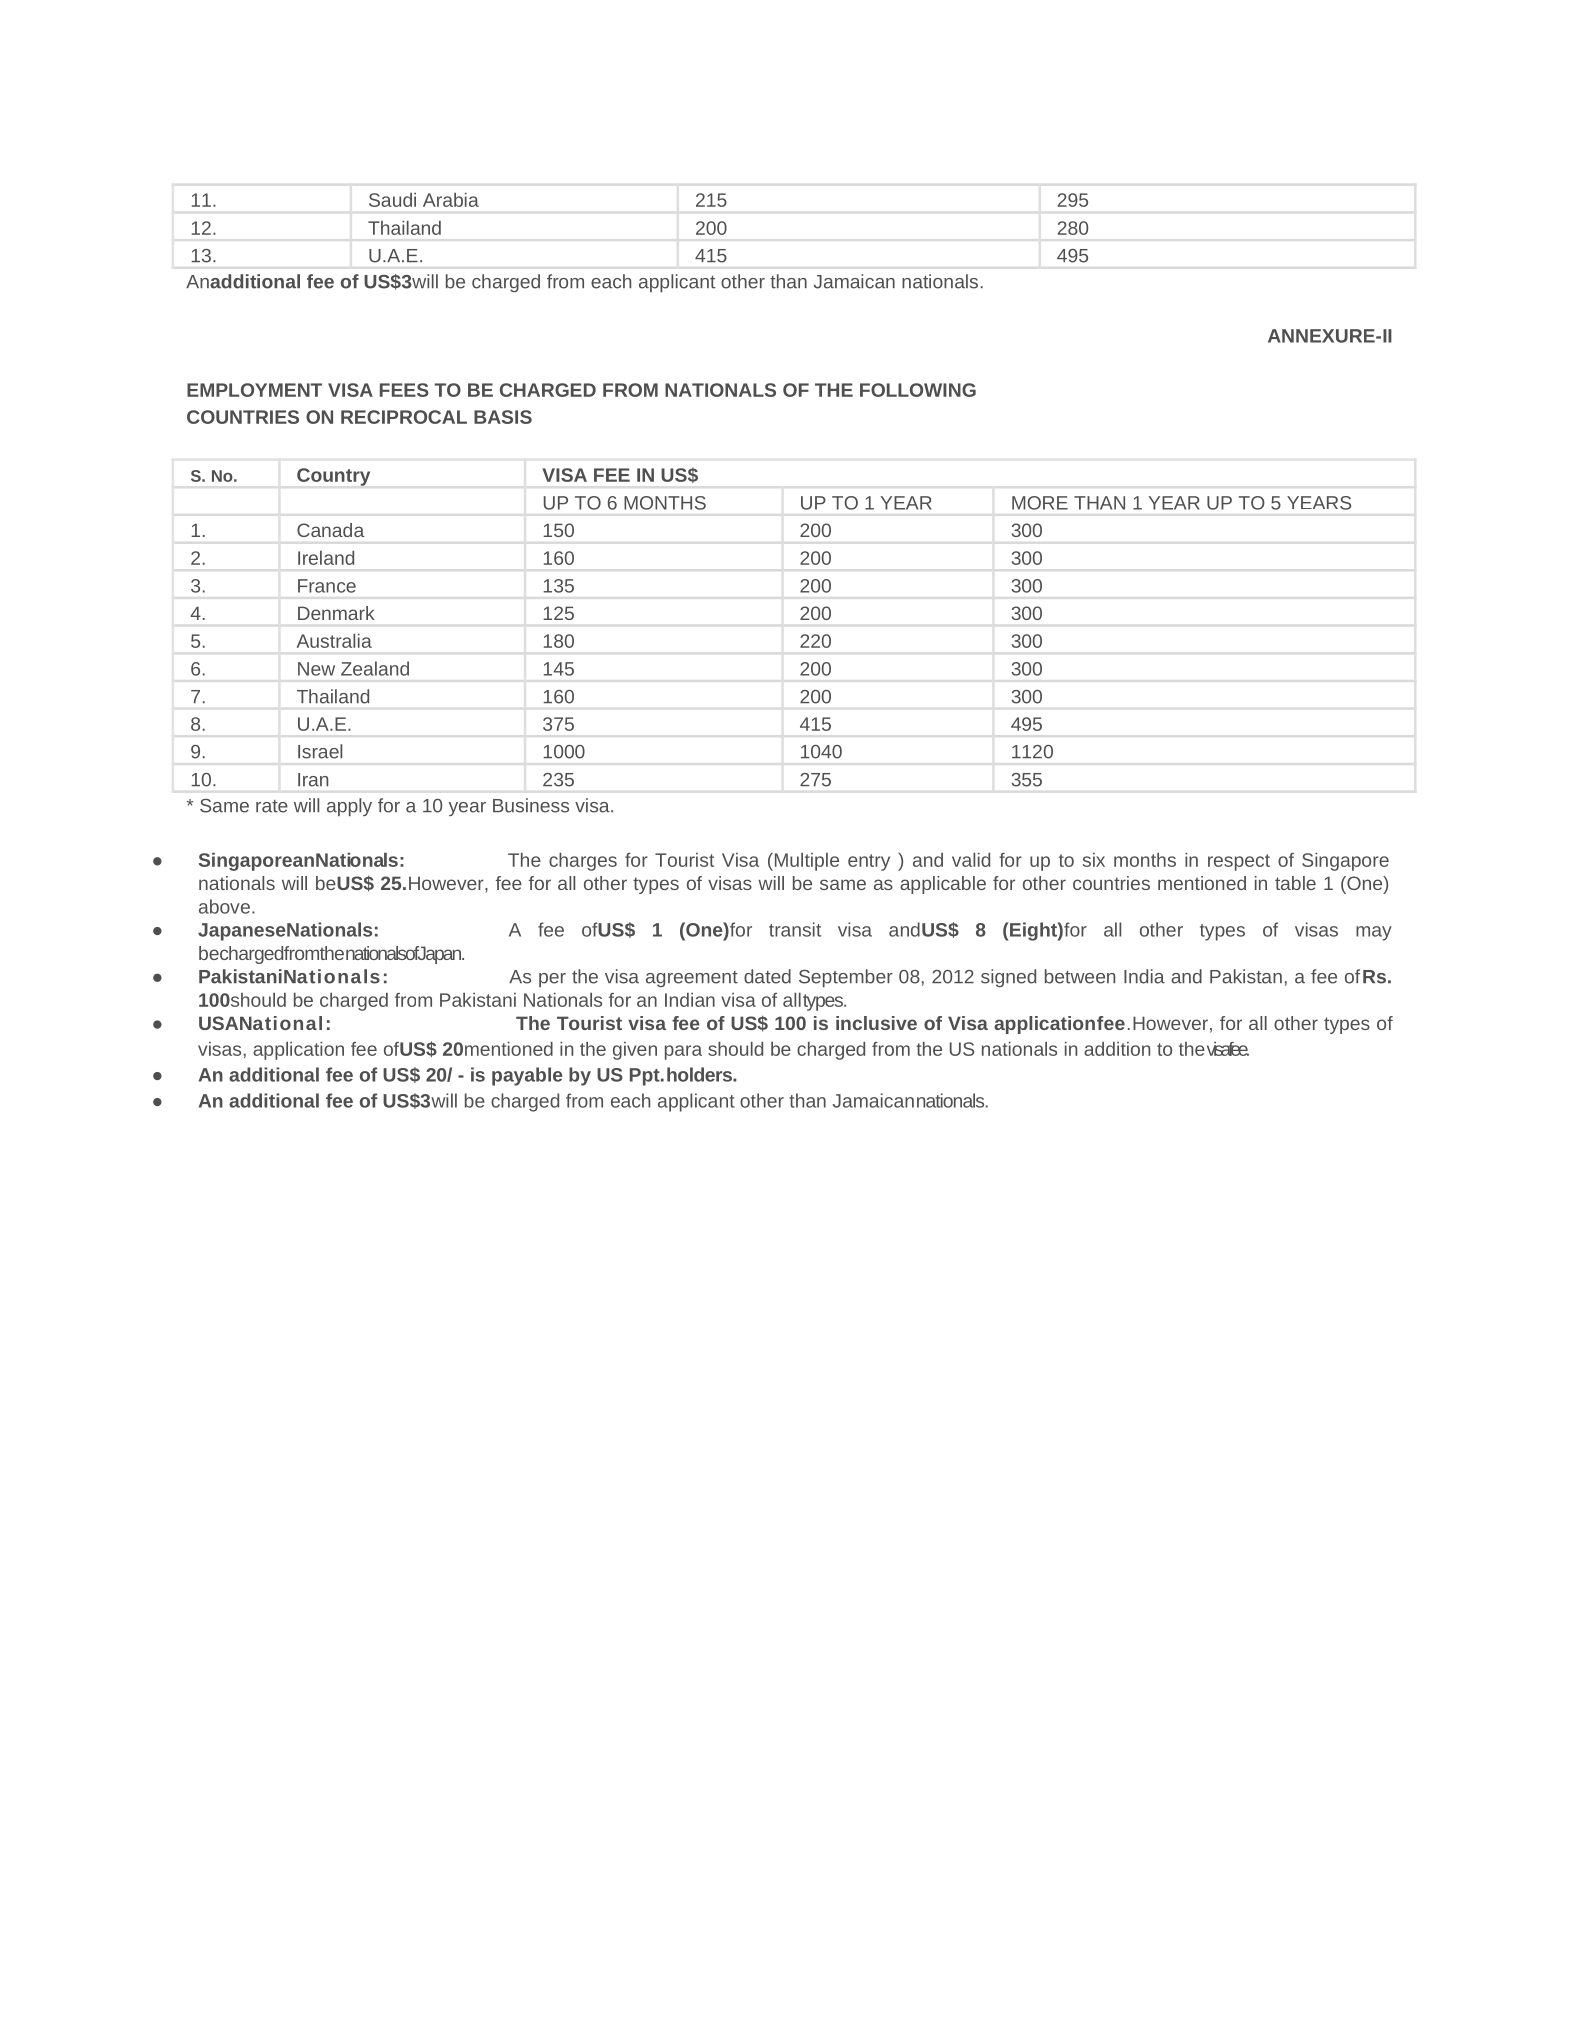 The width and height of the screenshot is (1579, 2043). Describe the element at coordinates (918, 390) in the screenshot. I see `FOLLOWING` at that location.
